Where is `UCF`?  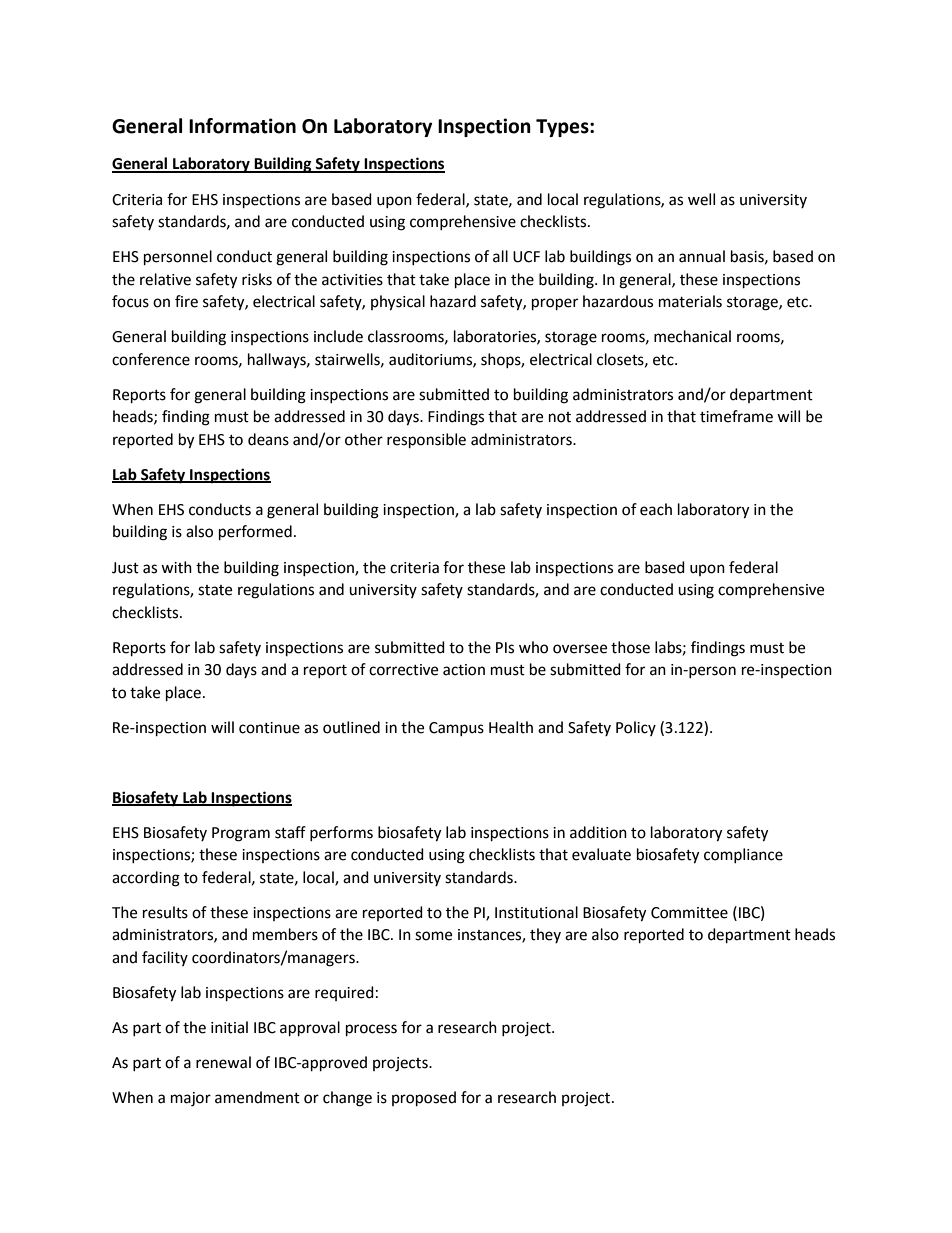
UCF is located at coordinates (526, 257).
